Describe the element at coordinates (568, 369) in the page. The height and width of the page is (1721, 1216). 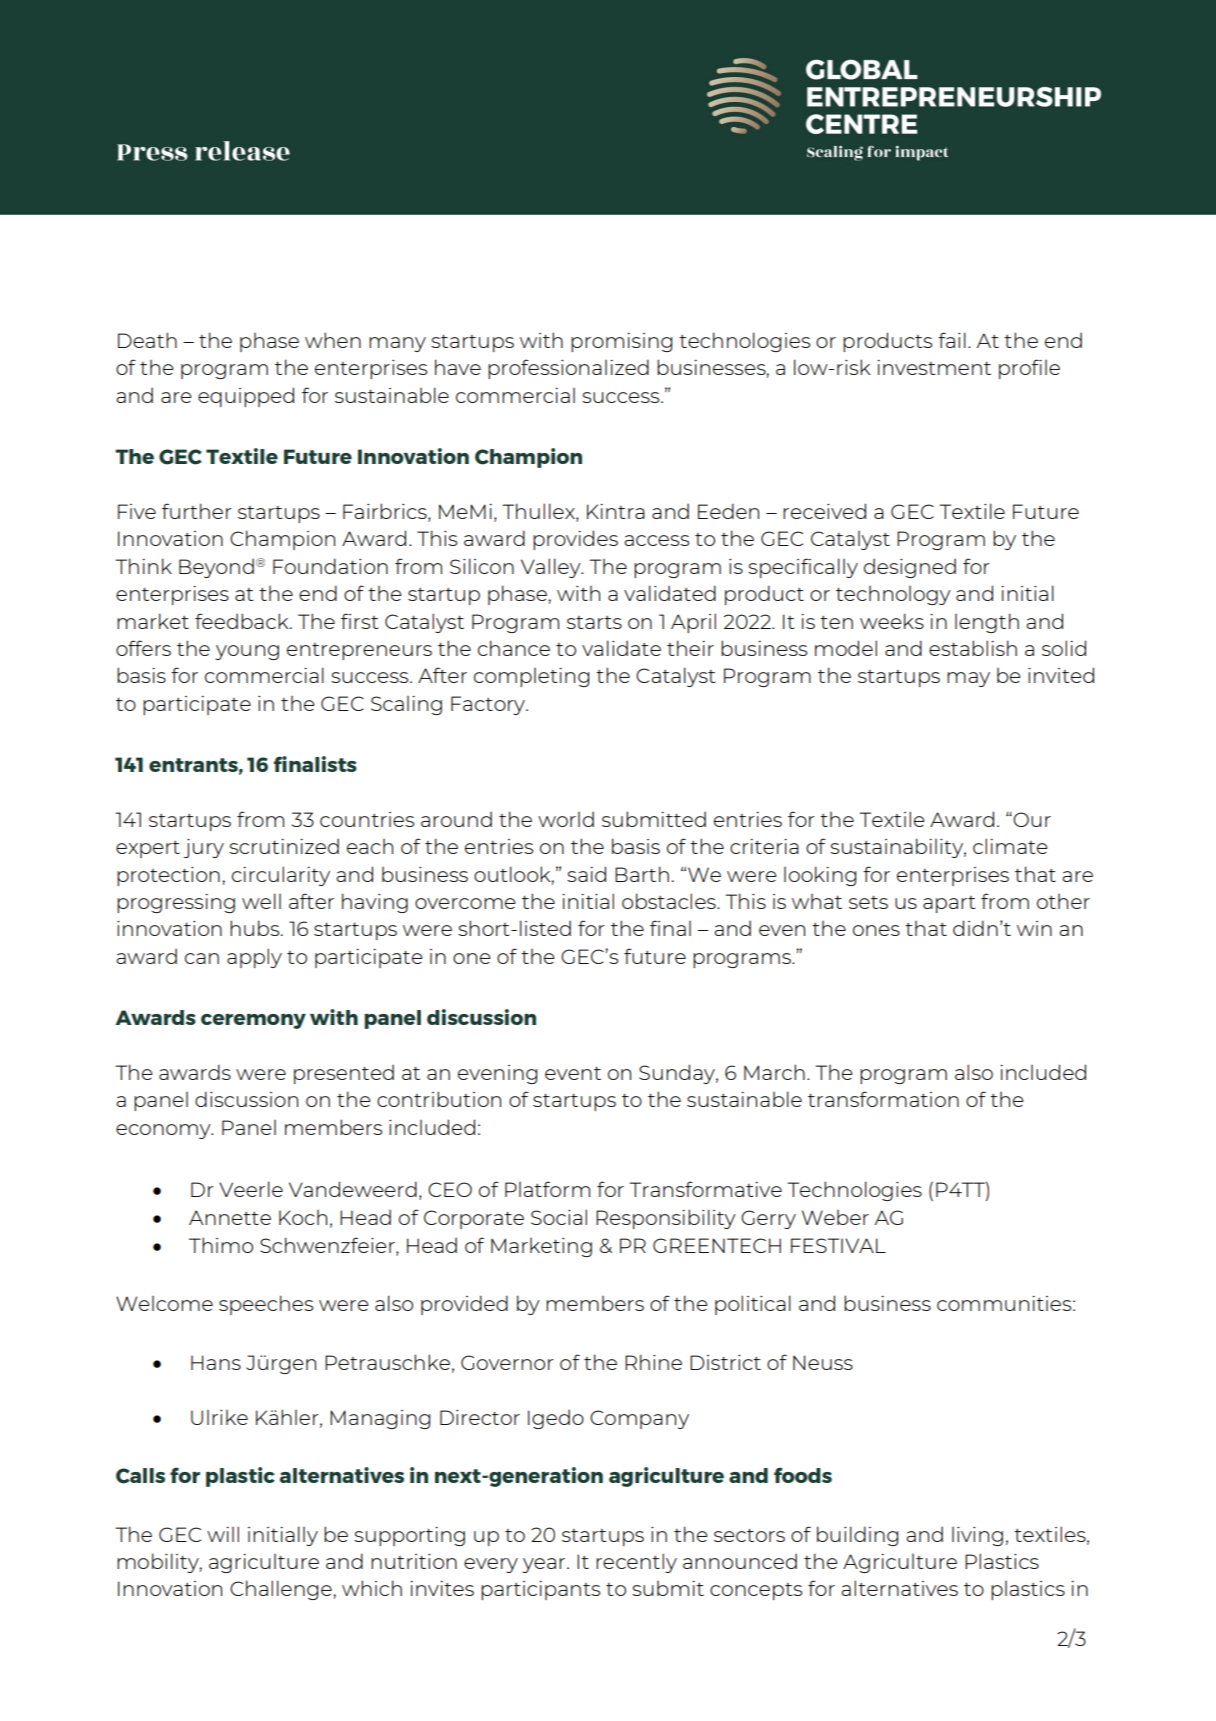
I see `professionalized` at that location.
